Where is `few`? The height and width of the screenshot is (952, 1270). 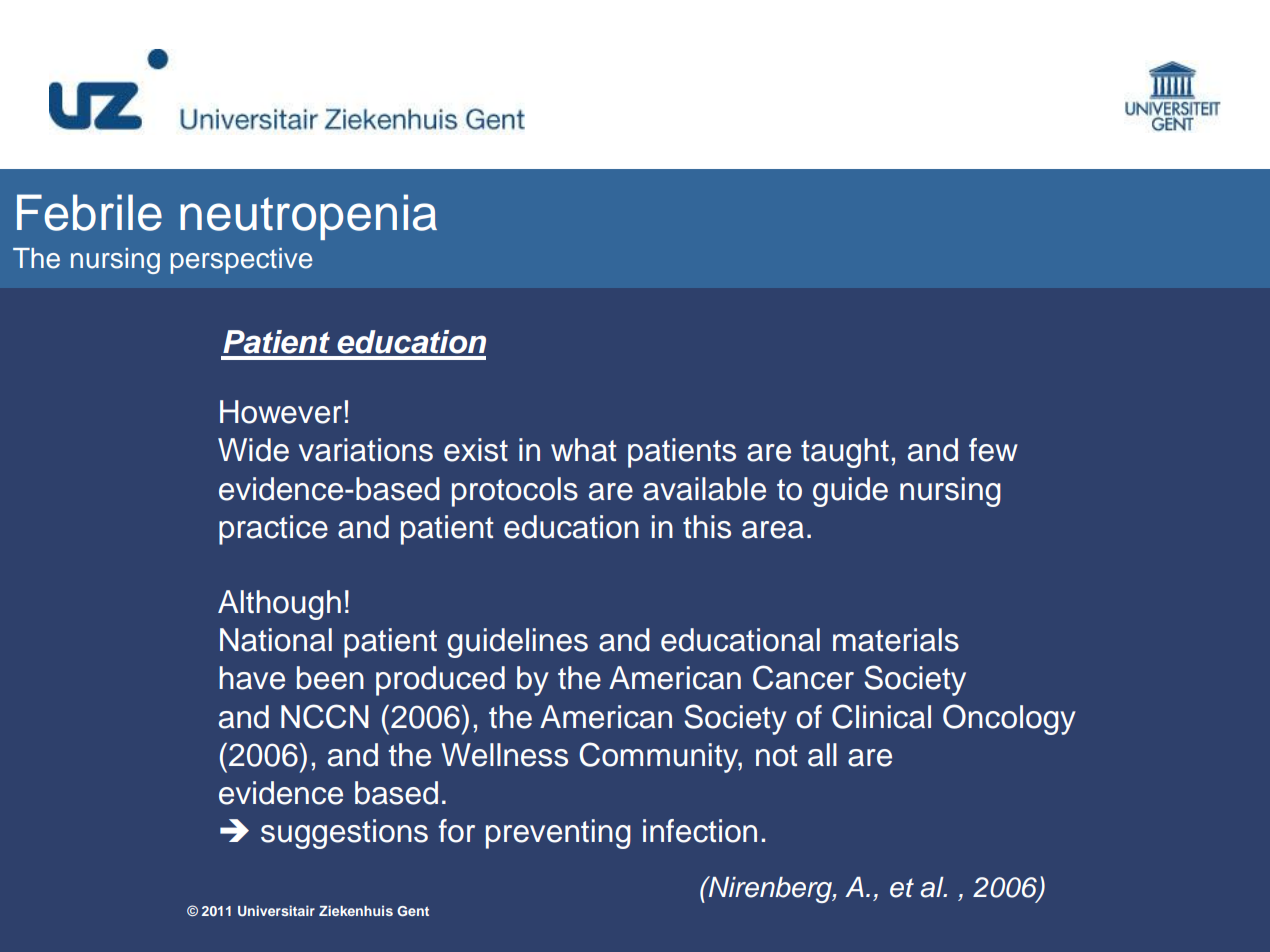 few is located at coordinates (993, 450).
